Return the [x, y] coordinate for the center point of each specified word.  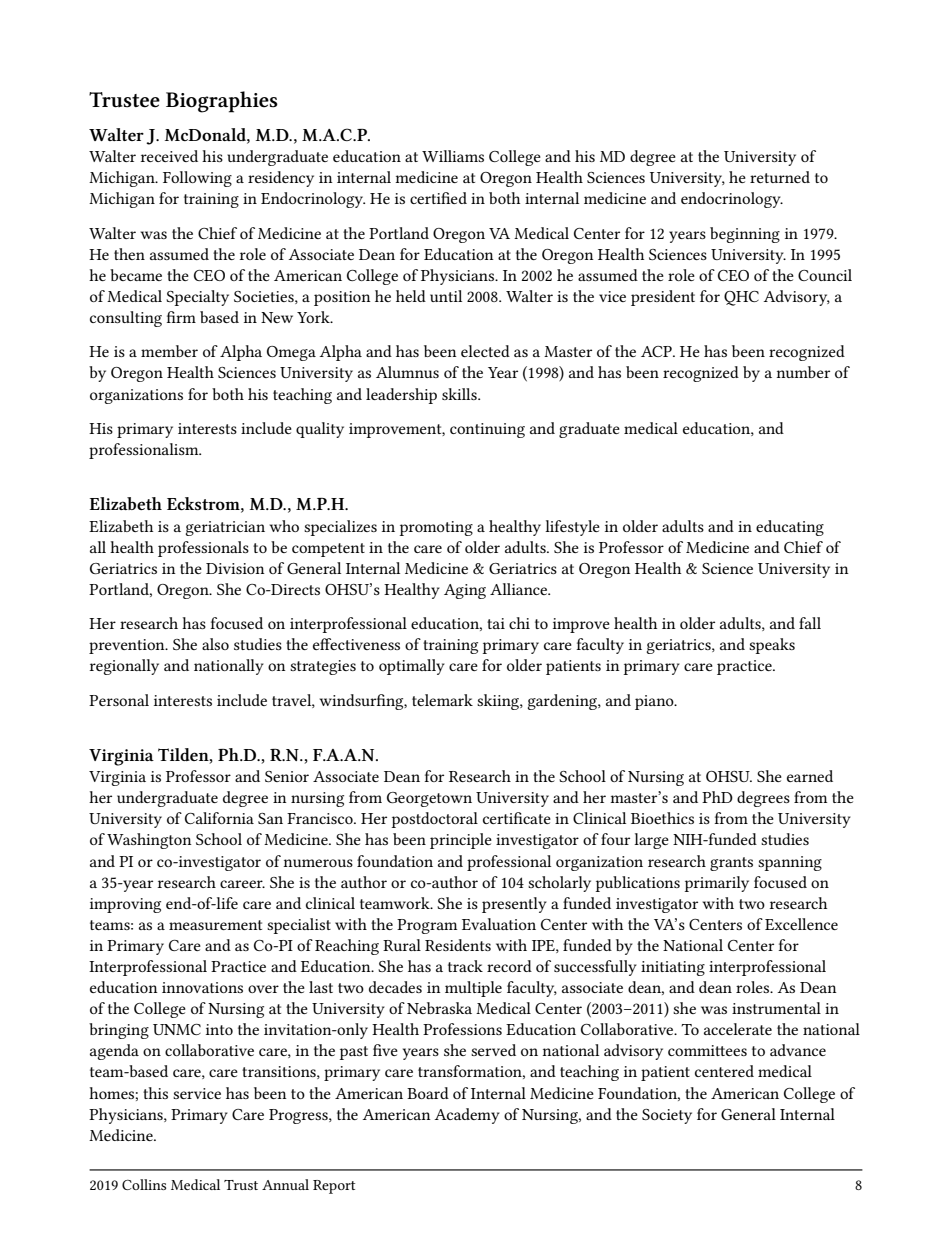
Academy [467, 1116]
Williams [453, 156]
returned [780, 177]
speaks [772, 646]
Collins [144, 1184]
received [169, 156]
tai [496, 623]
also [215, 644]
